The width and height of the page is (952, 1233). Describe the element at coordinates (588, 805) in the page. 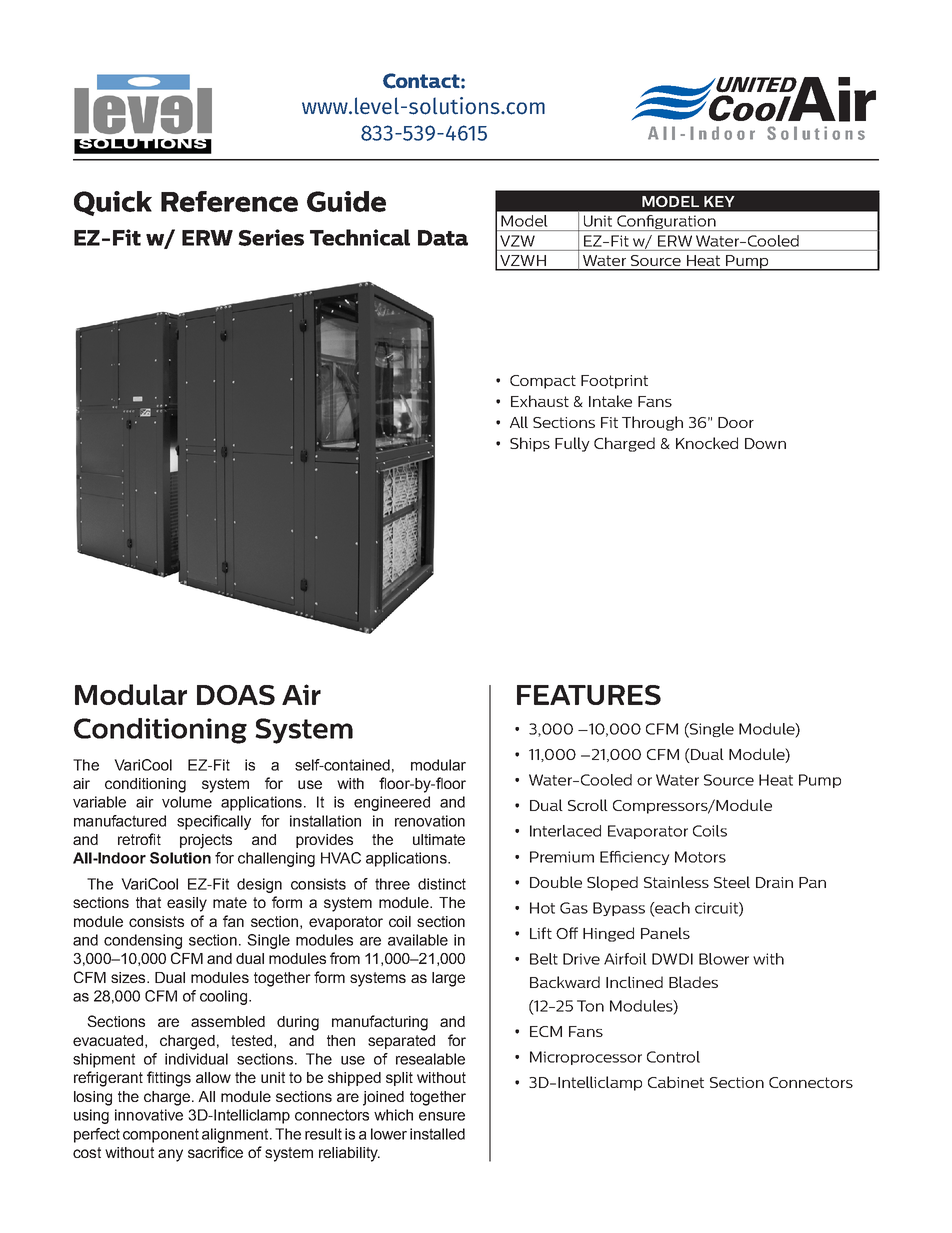

I see `Scroll` at that location.
